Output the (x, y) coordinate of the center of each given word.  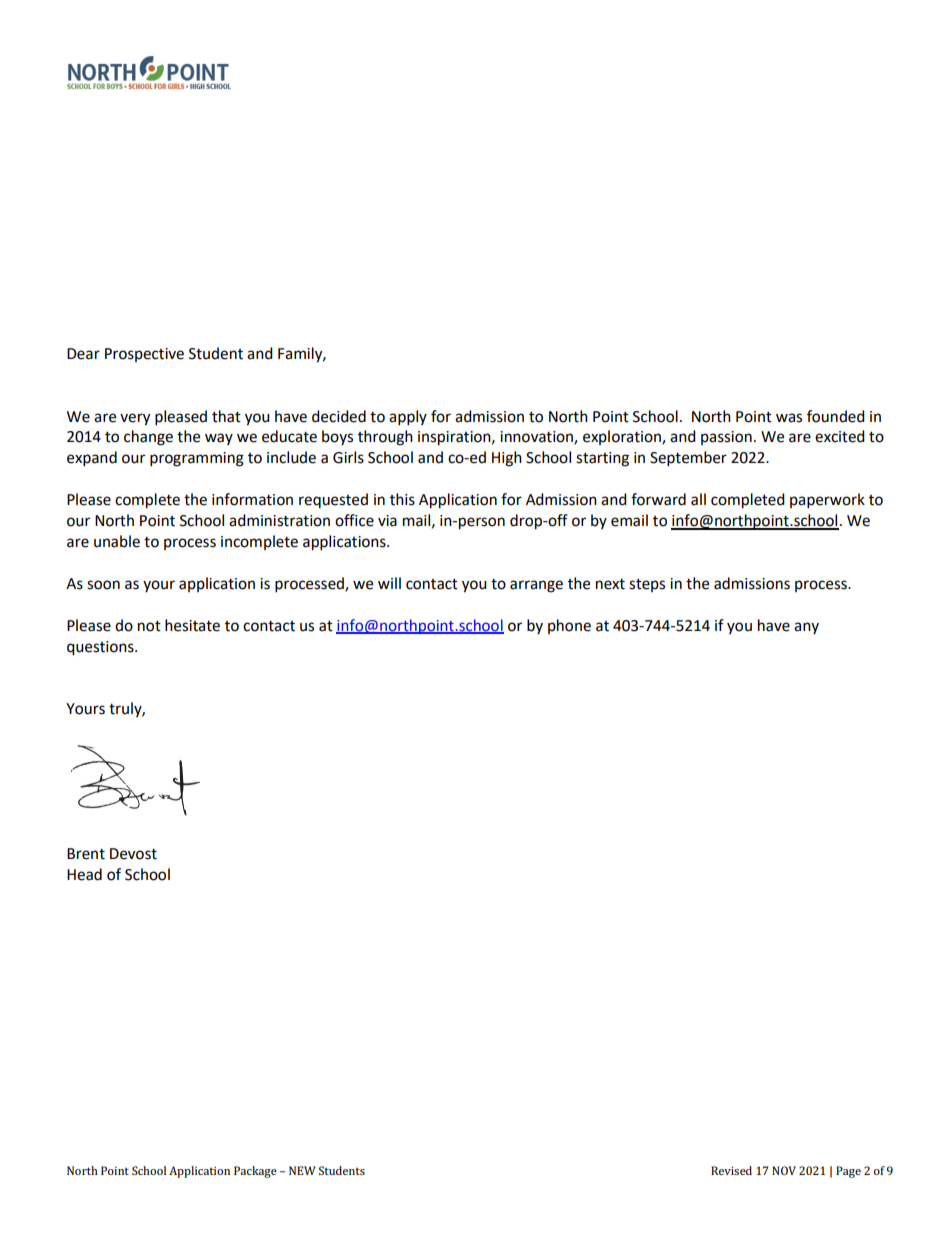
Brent (86, 854)
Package (255, 1172)
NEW (302, 1170)
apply (408, 418)
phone (569, 626)
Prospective (144, 355)
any (806, 628)
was (789, 418)
